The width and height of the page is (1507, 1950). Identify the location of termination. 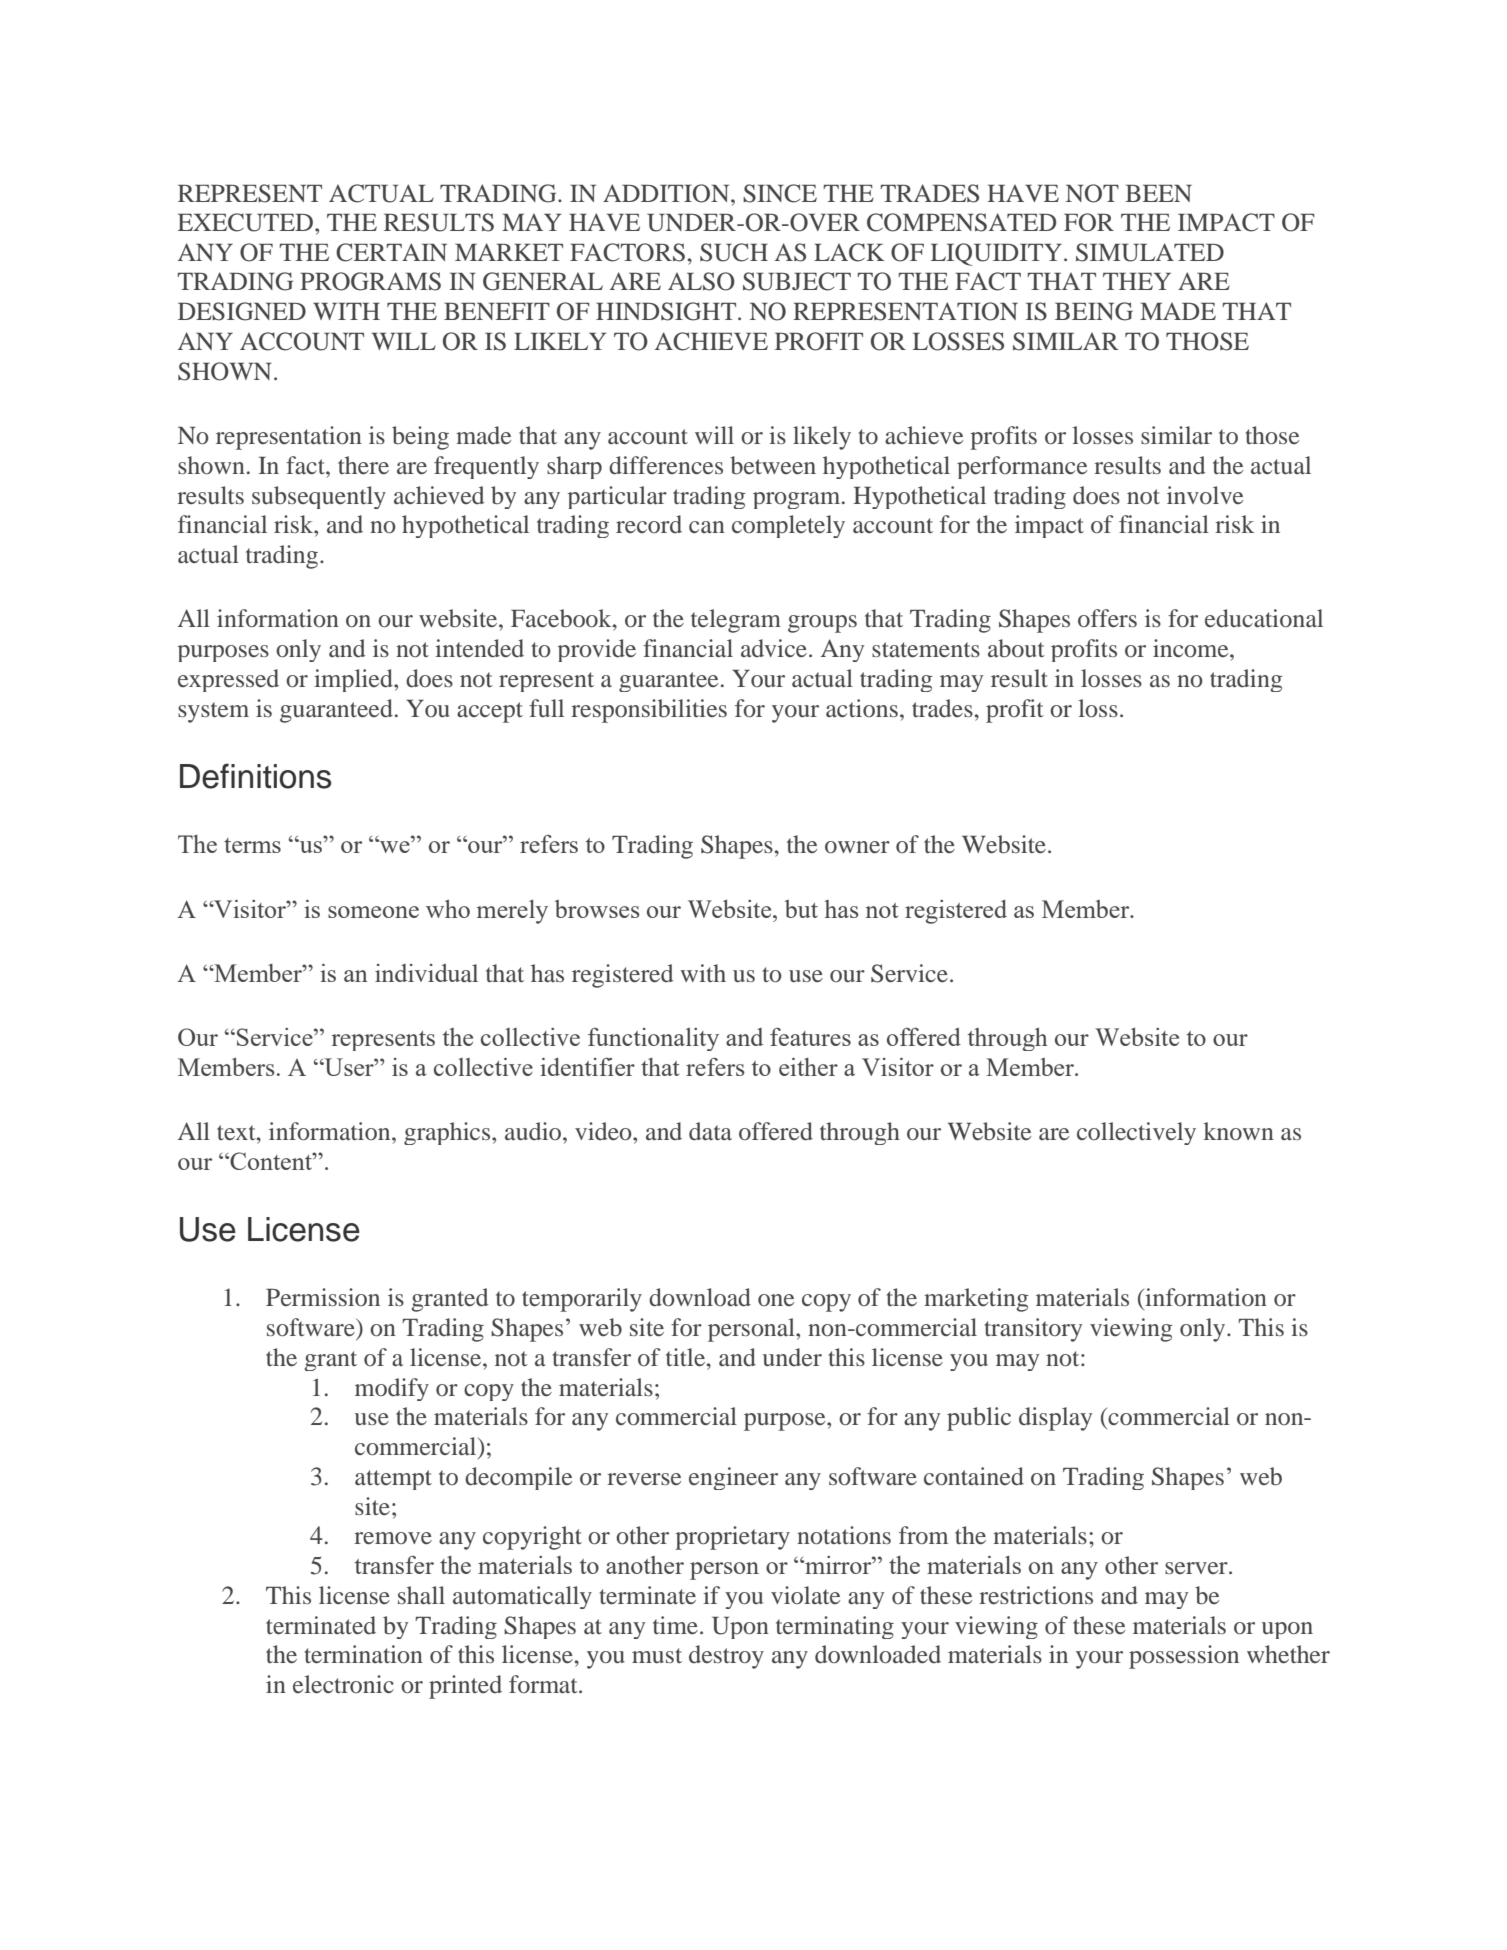
(363, 1654).
